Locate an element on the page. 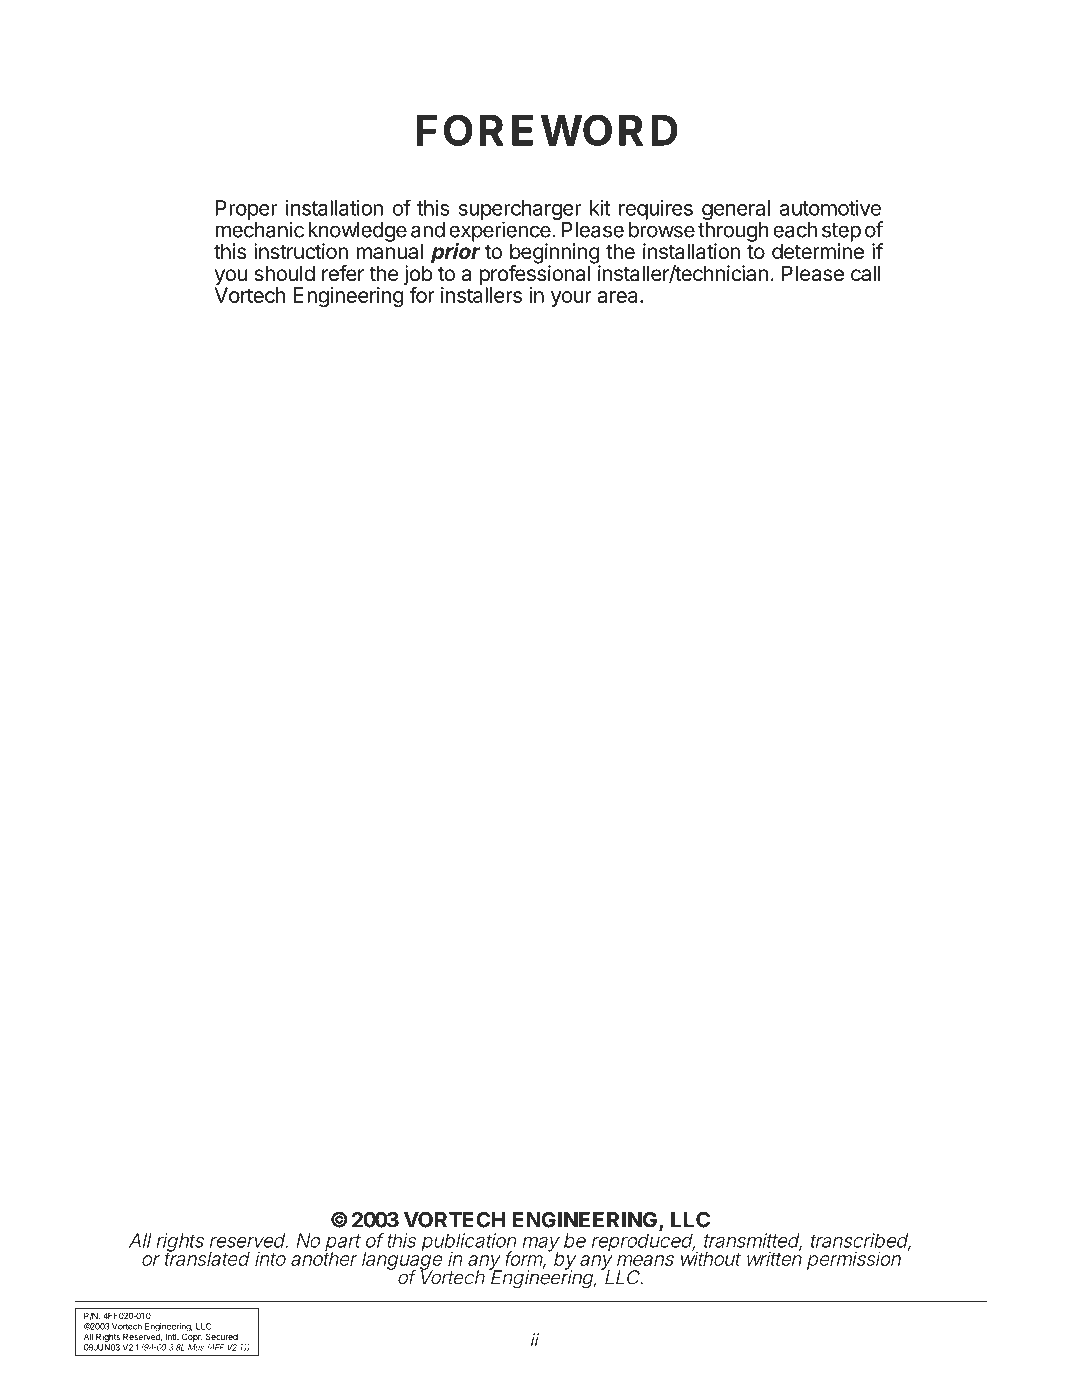 The image size is (1068, 1383). Secured is located at coordinates (222, 1336).
